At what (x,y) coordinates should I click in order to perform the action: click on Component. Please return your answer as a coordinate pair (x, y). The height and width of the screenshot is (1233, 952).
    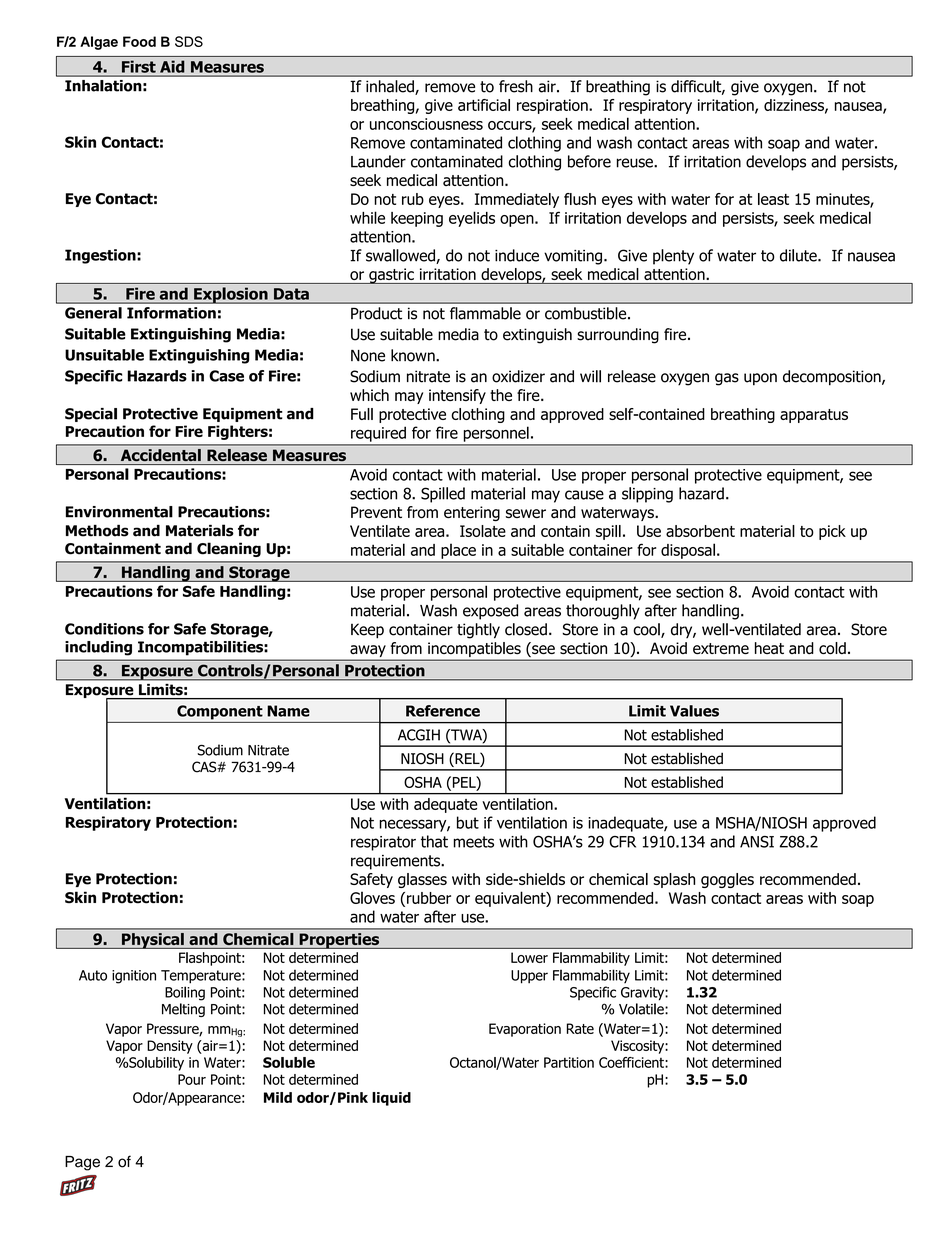
    Looking at the image, I should click on (220, 712).
